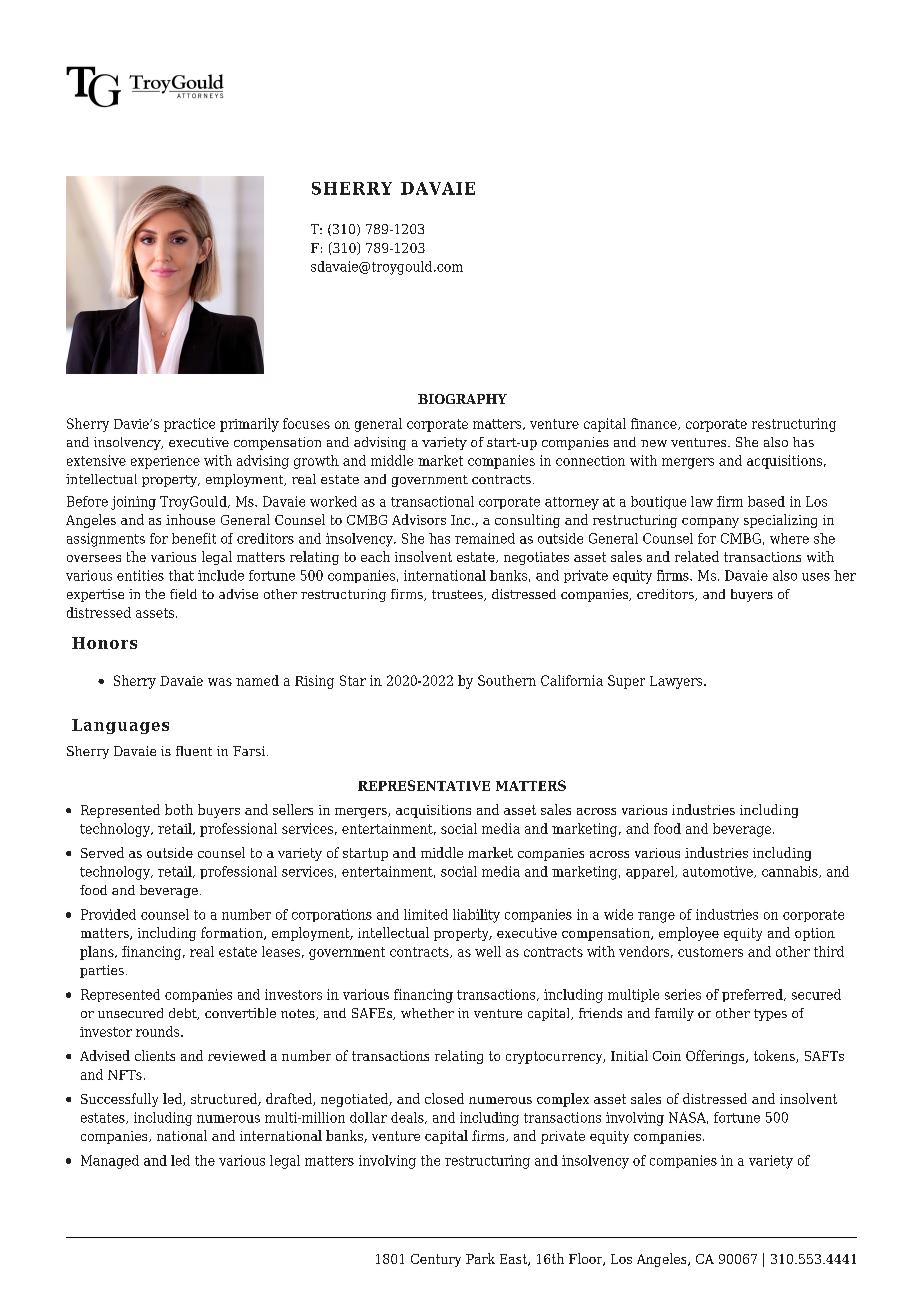  Describe the element at coordinates (480, 1258) in the document. I see `Park` at that location.
